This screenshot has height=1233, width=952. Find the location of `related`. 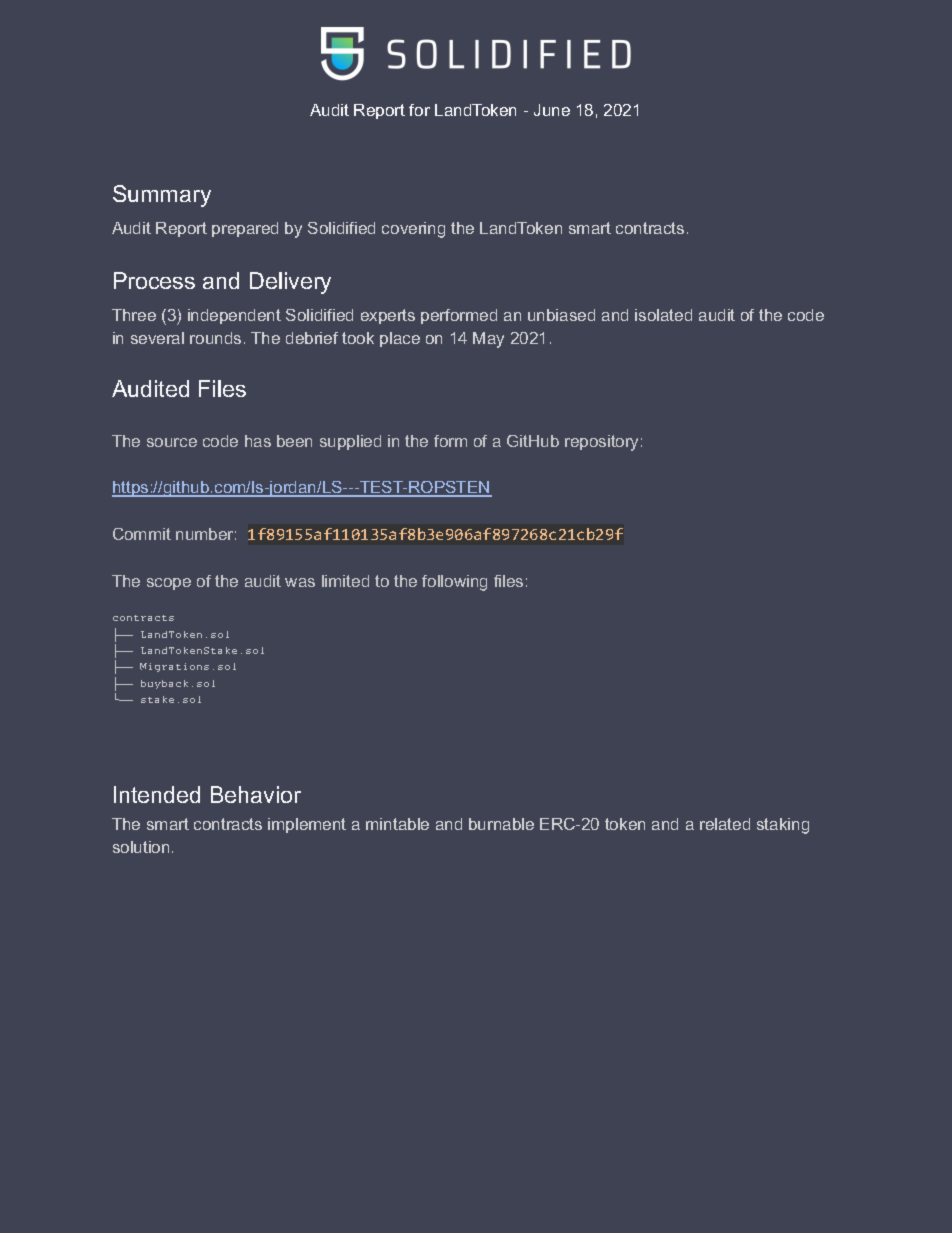

related is located at coordinates (725, 824).
